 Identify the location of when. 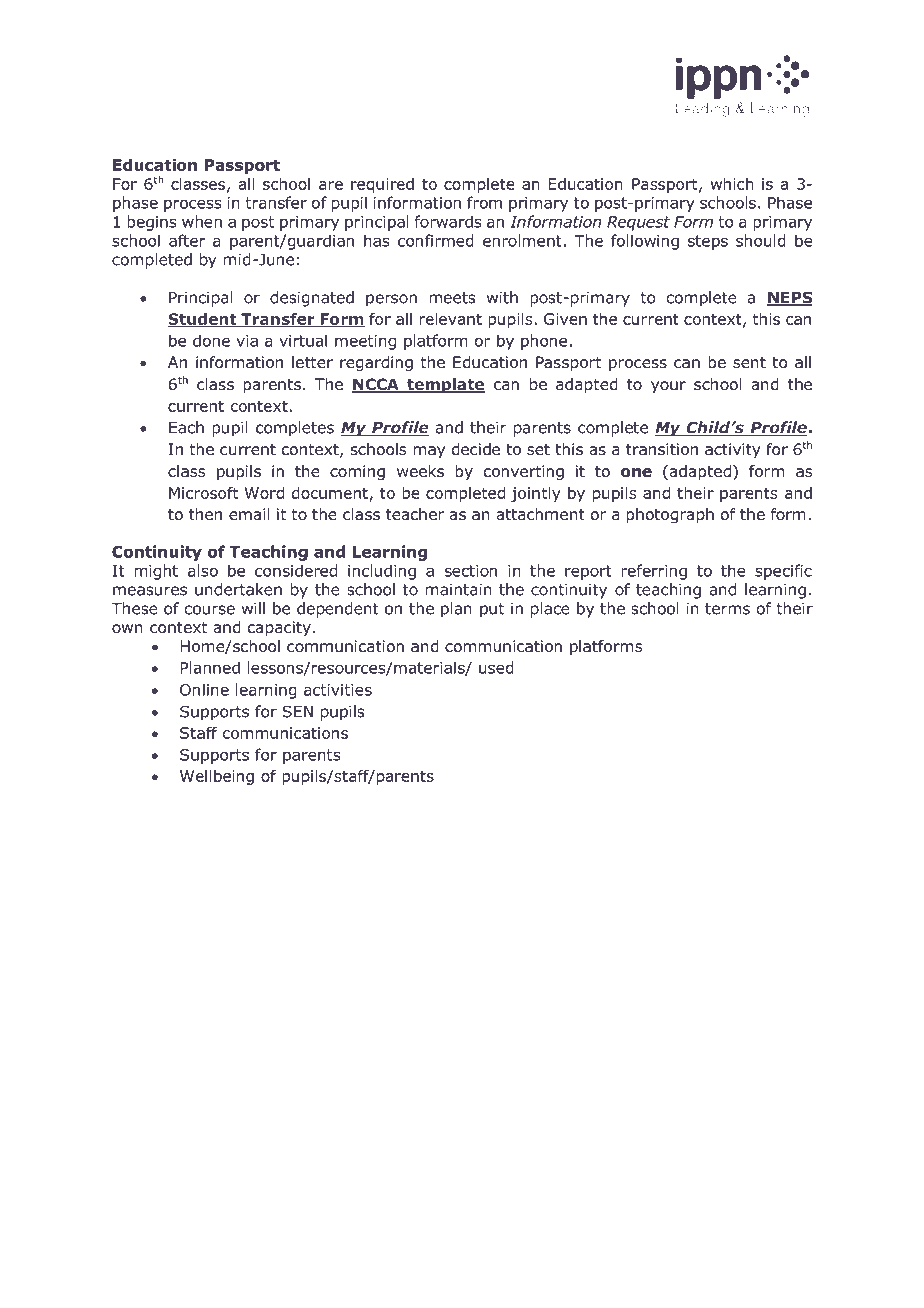
(202, 221).
